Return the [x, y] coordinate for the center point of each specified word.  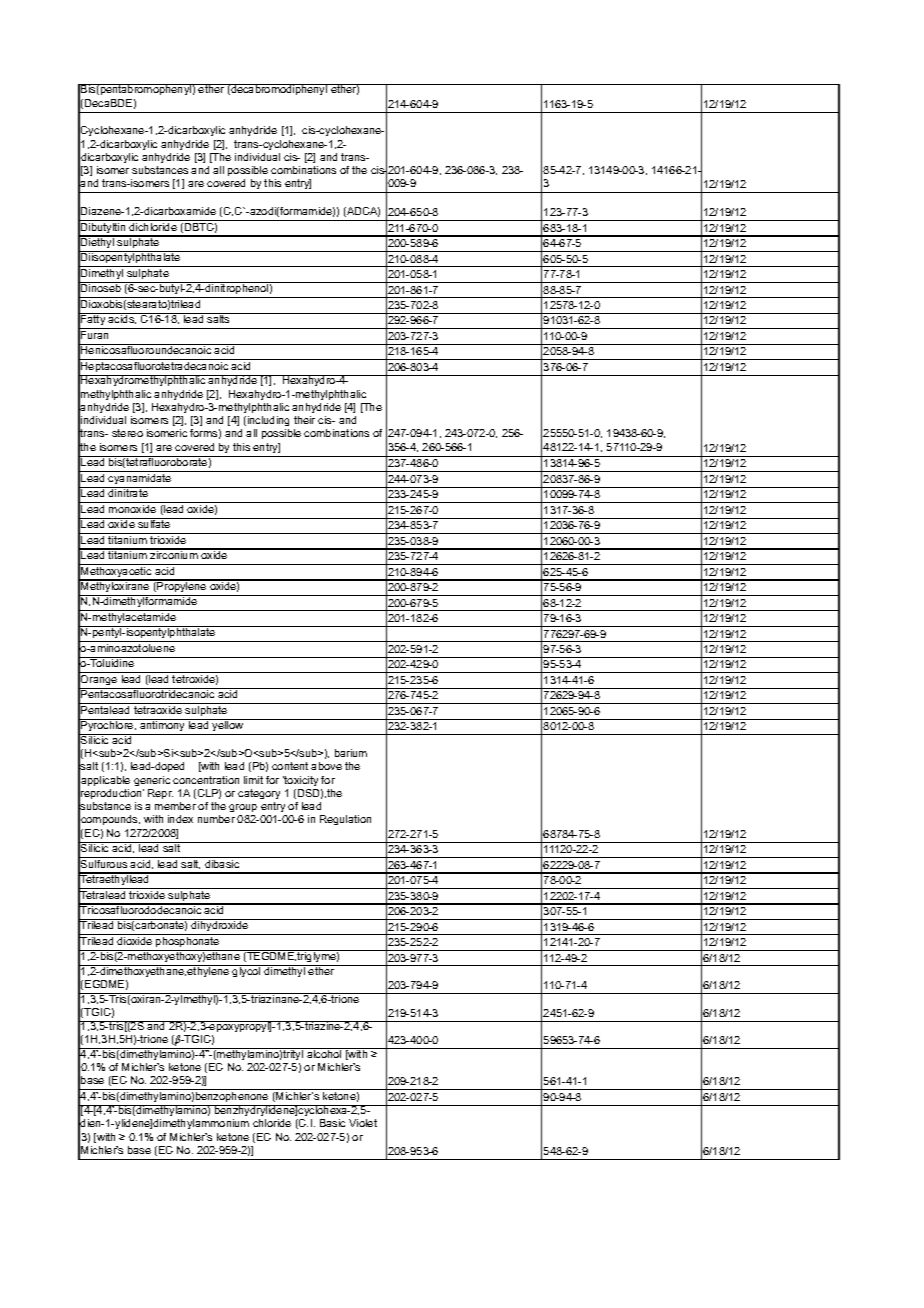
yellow [228, 727]
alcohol [324, 1053]
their [304, 420]
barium [351, 753]
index [180, 819]
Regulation [345, 820]
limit [253, 780]
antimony [163, 727]
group [243, 808]
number [216, 819]
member [175, 806]
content [290, 766]
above [326, 766]
